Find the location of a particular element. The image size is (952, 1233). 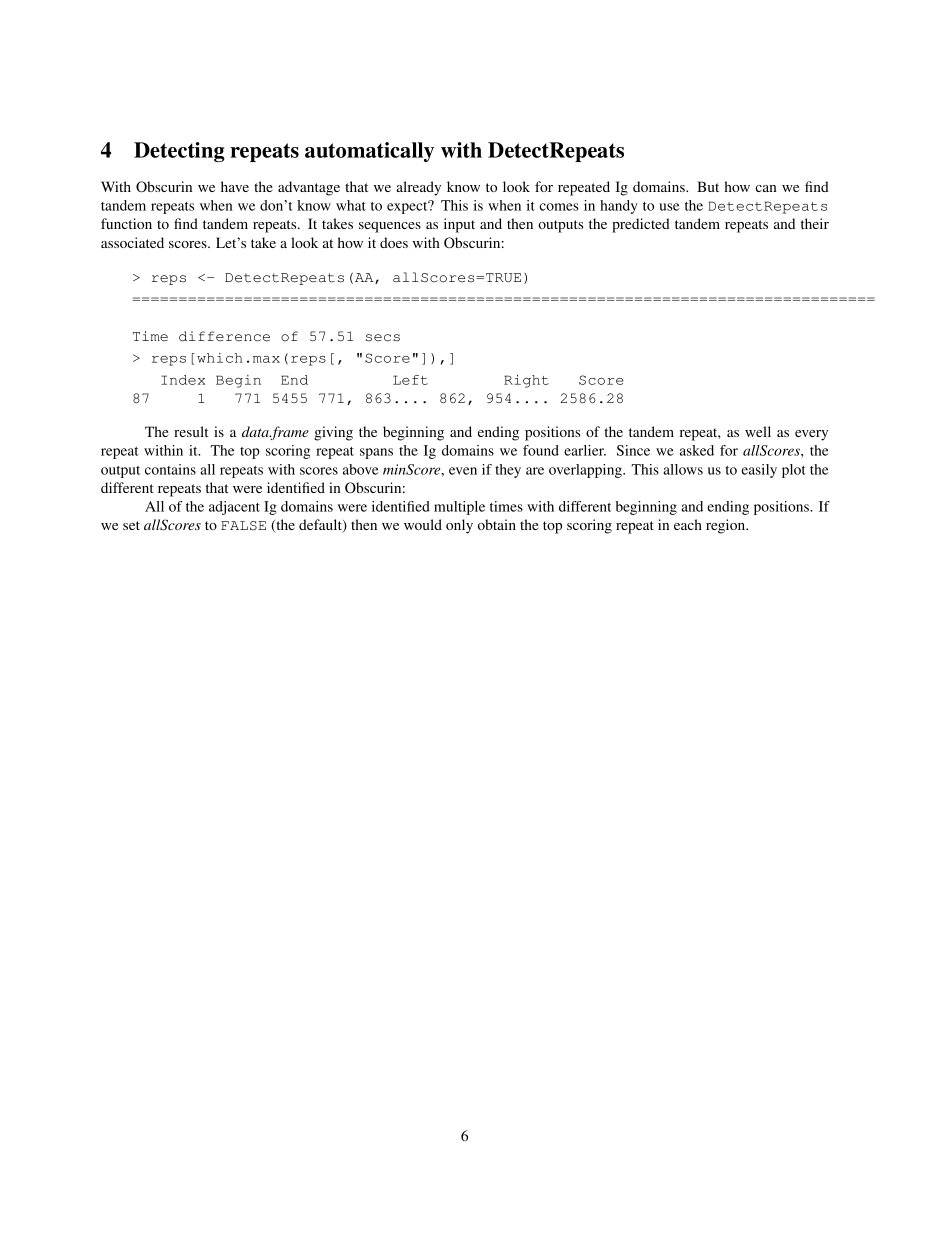

multiple is located at coordinates (459, 508).
